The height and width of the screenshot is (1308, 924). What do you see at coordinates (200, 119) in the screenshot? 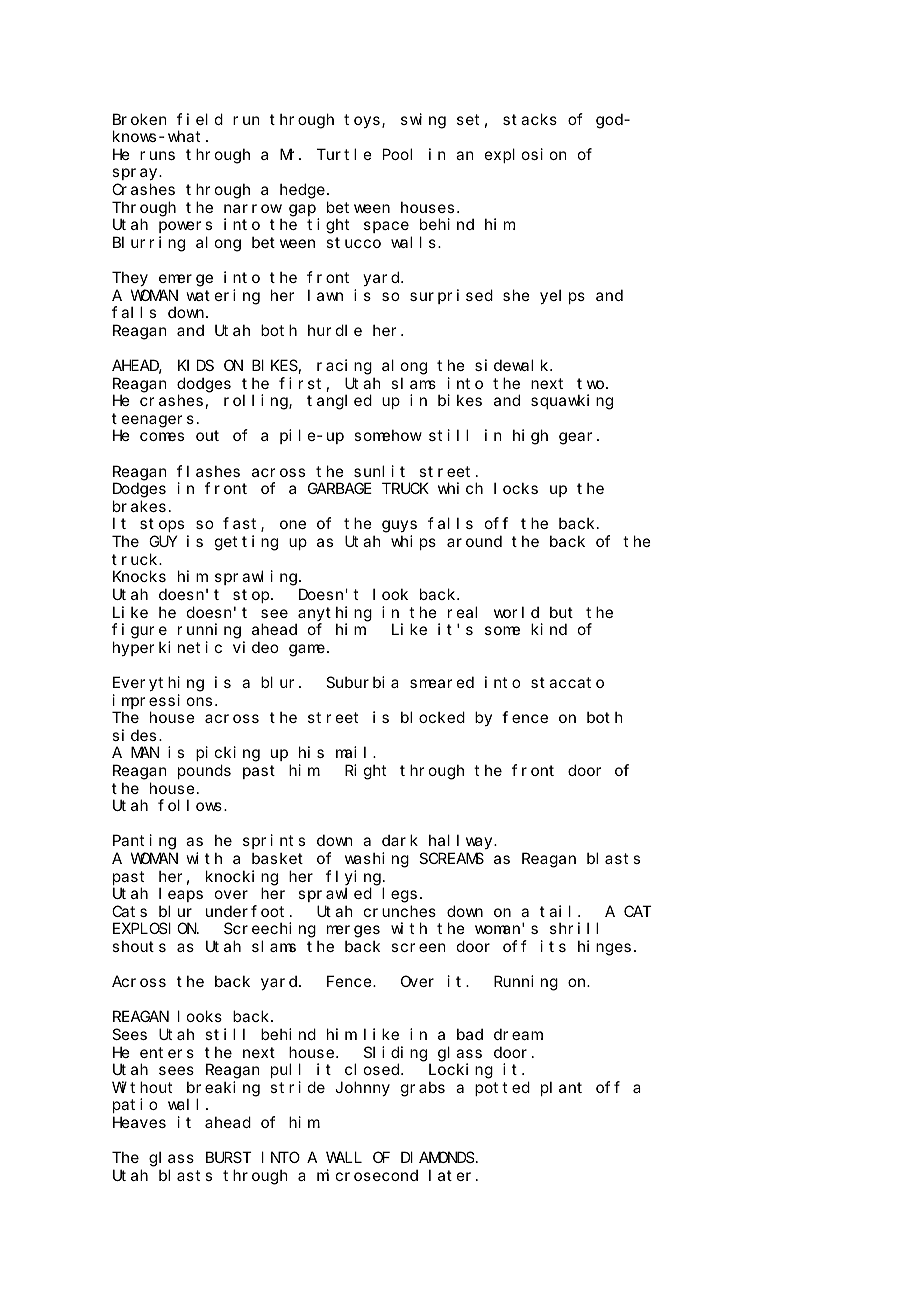
I see `field` at bounding box center [200, 119].
